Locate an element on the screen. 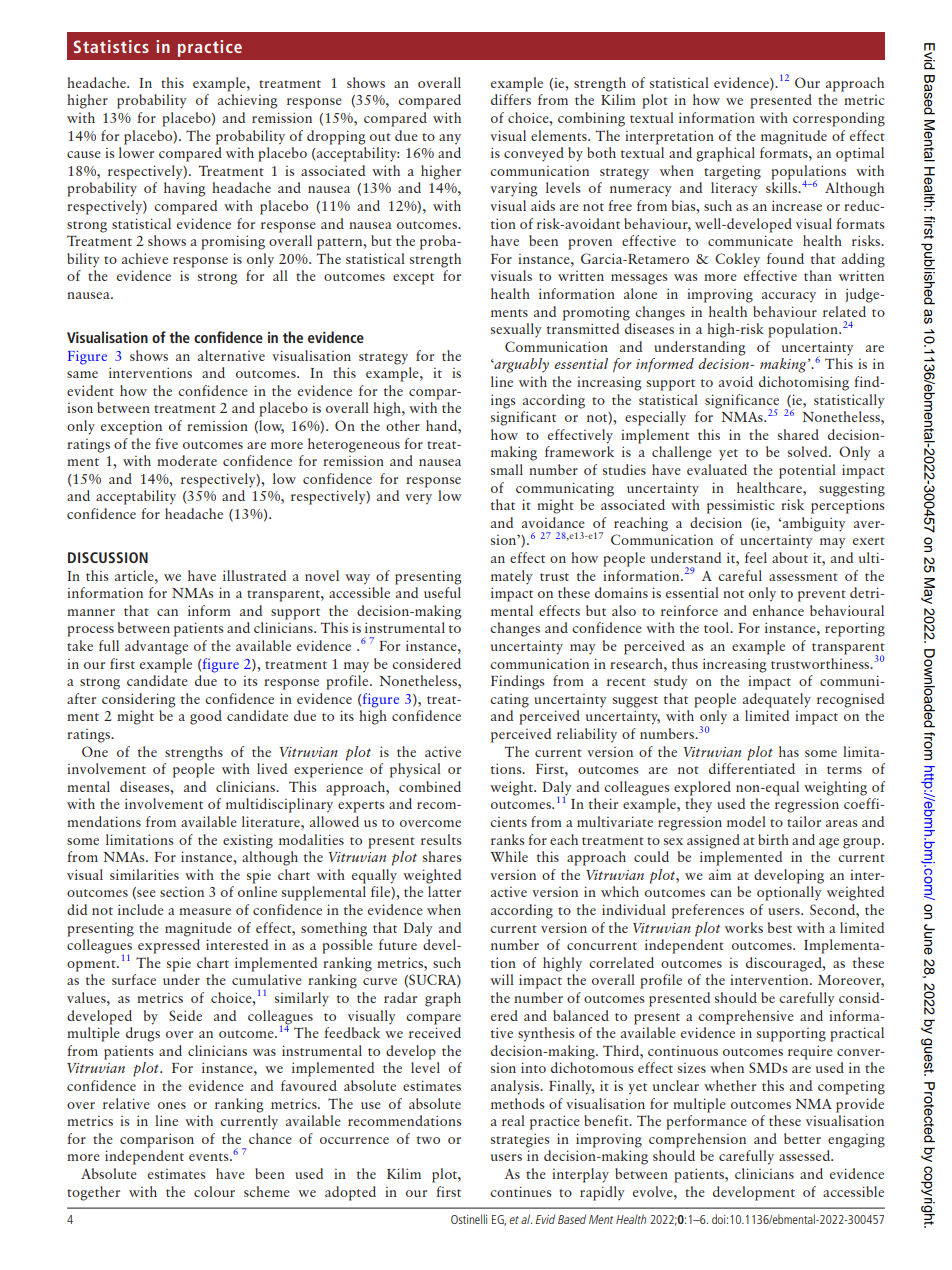 This screenshot has height=1270, width=952. small is located at coordinates (507, 469).
